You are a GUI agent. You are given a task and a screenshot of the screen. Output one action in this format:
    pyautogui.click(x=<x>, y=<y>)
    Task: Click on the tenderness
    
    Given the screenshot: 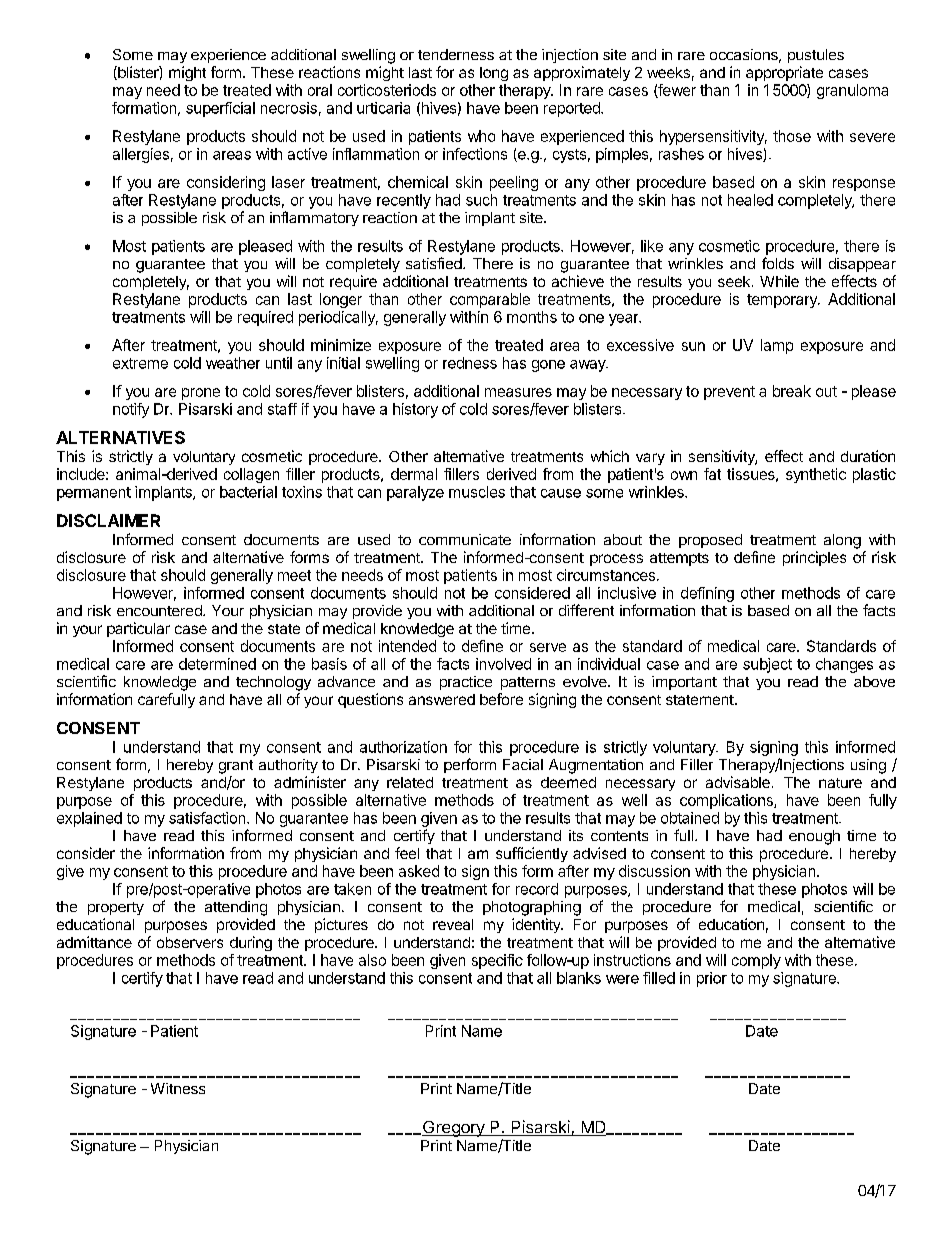 What is the action you would take?
    pyautogui.click(x=456, y=54)
